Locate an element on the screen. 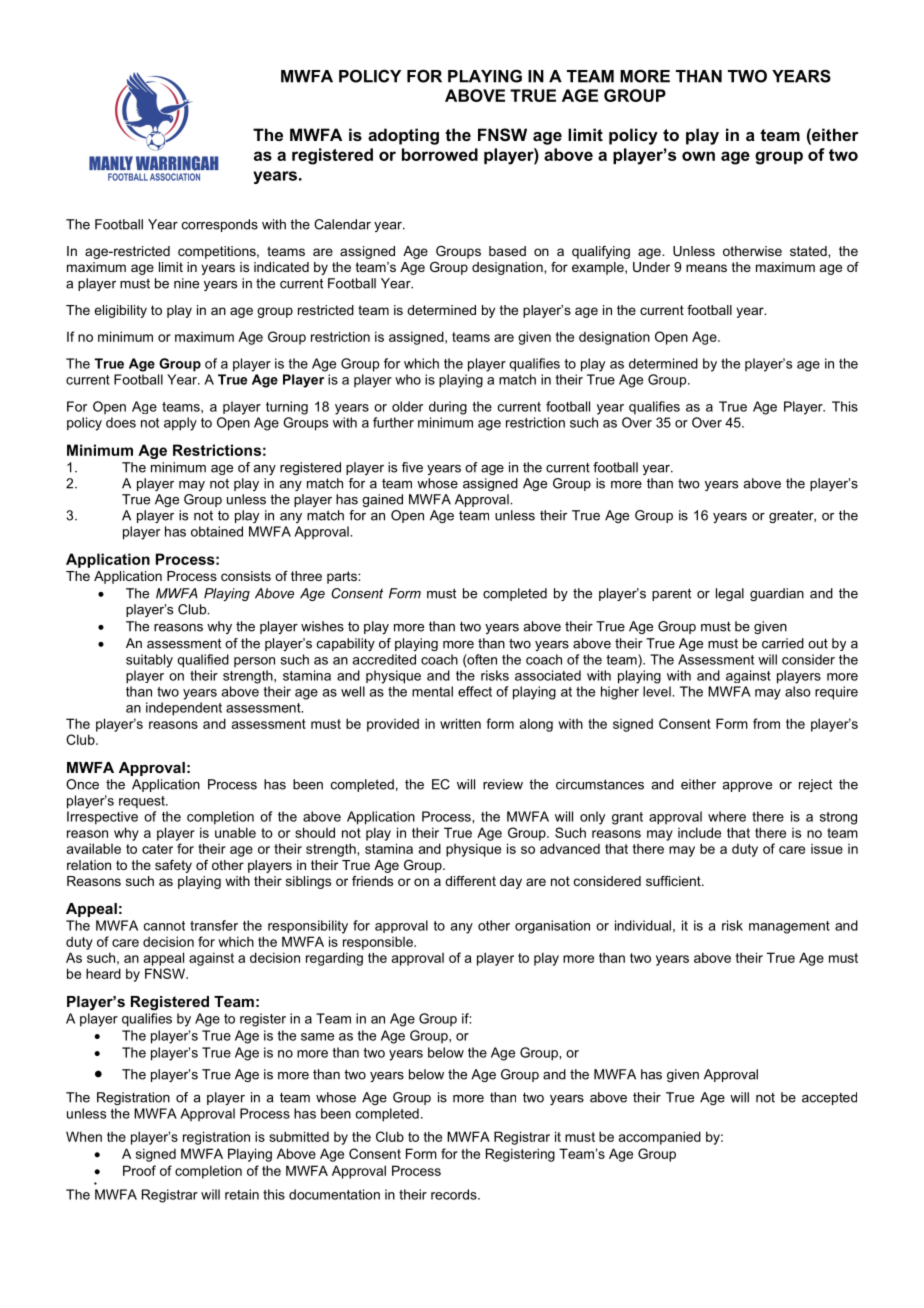 This screenshot has width=924, height=1308. records is located at coordinates (455, 1194).
